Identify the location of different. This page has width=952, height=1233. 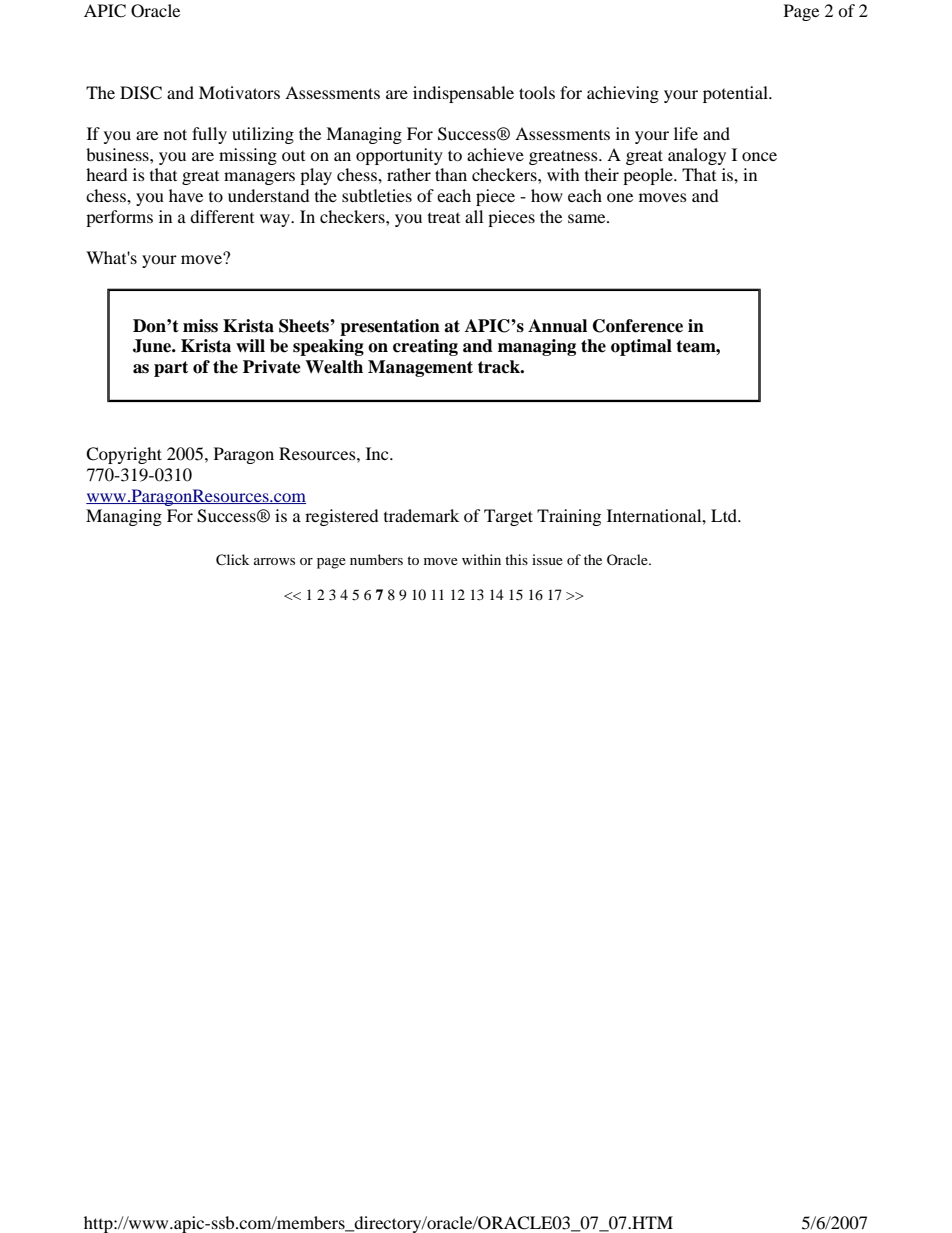
(222, 216).
